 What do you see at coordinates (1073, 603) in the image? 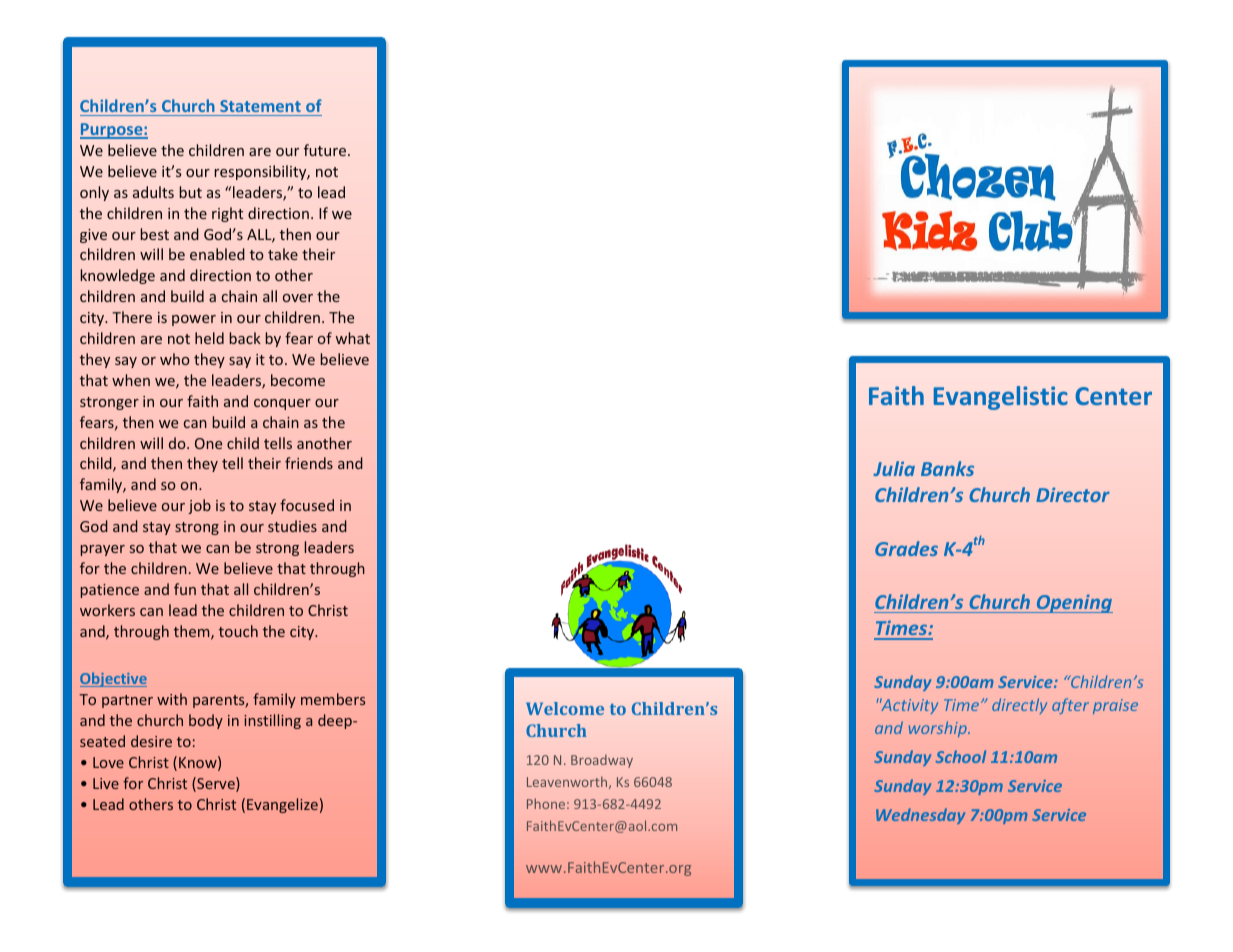
I see `Opening` at bounding box center [1073, 603].
